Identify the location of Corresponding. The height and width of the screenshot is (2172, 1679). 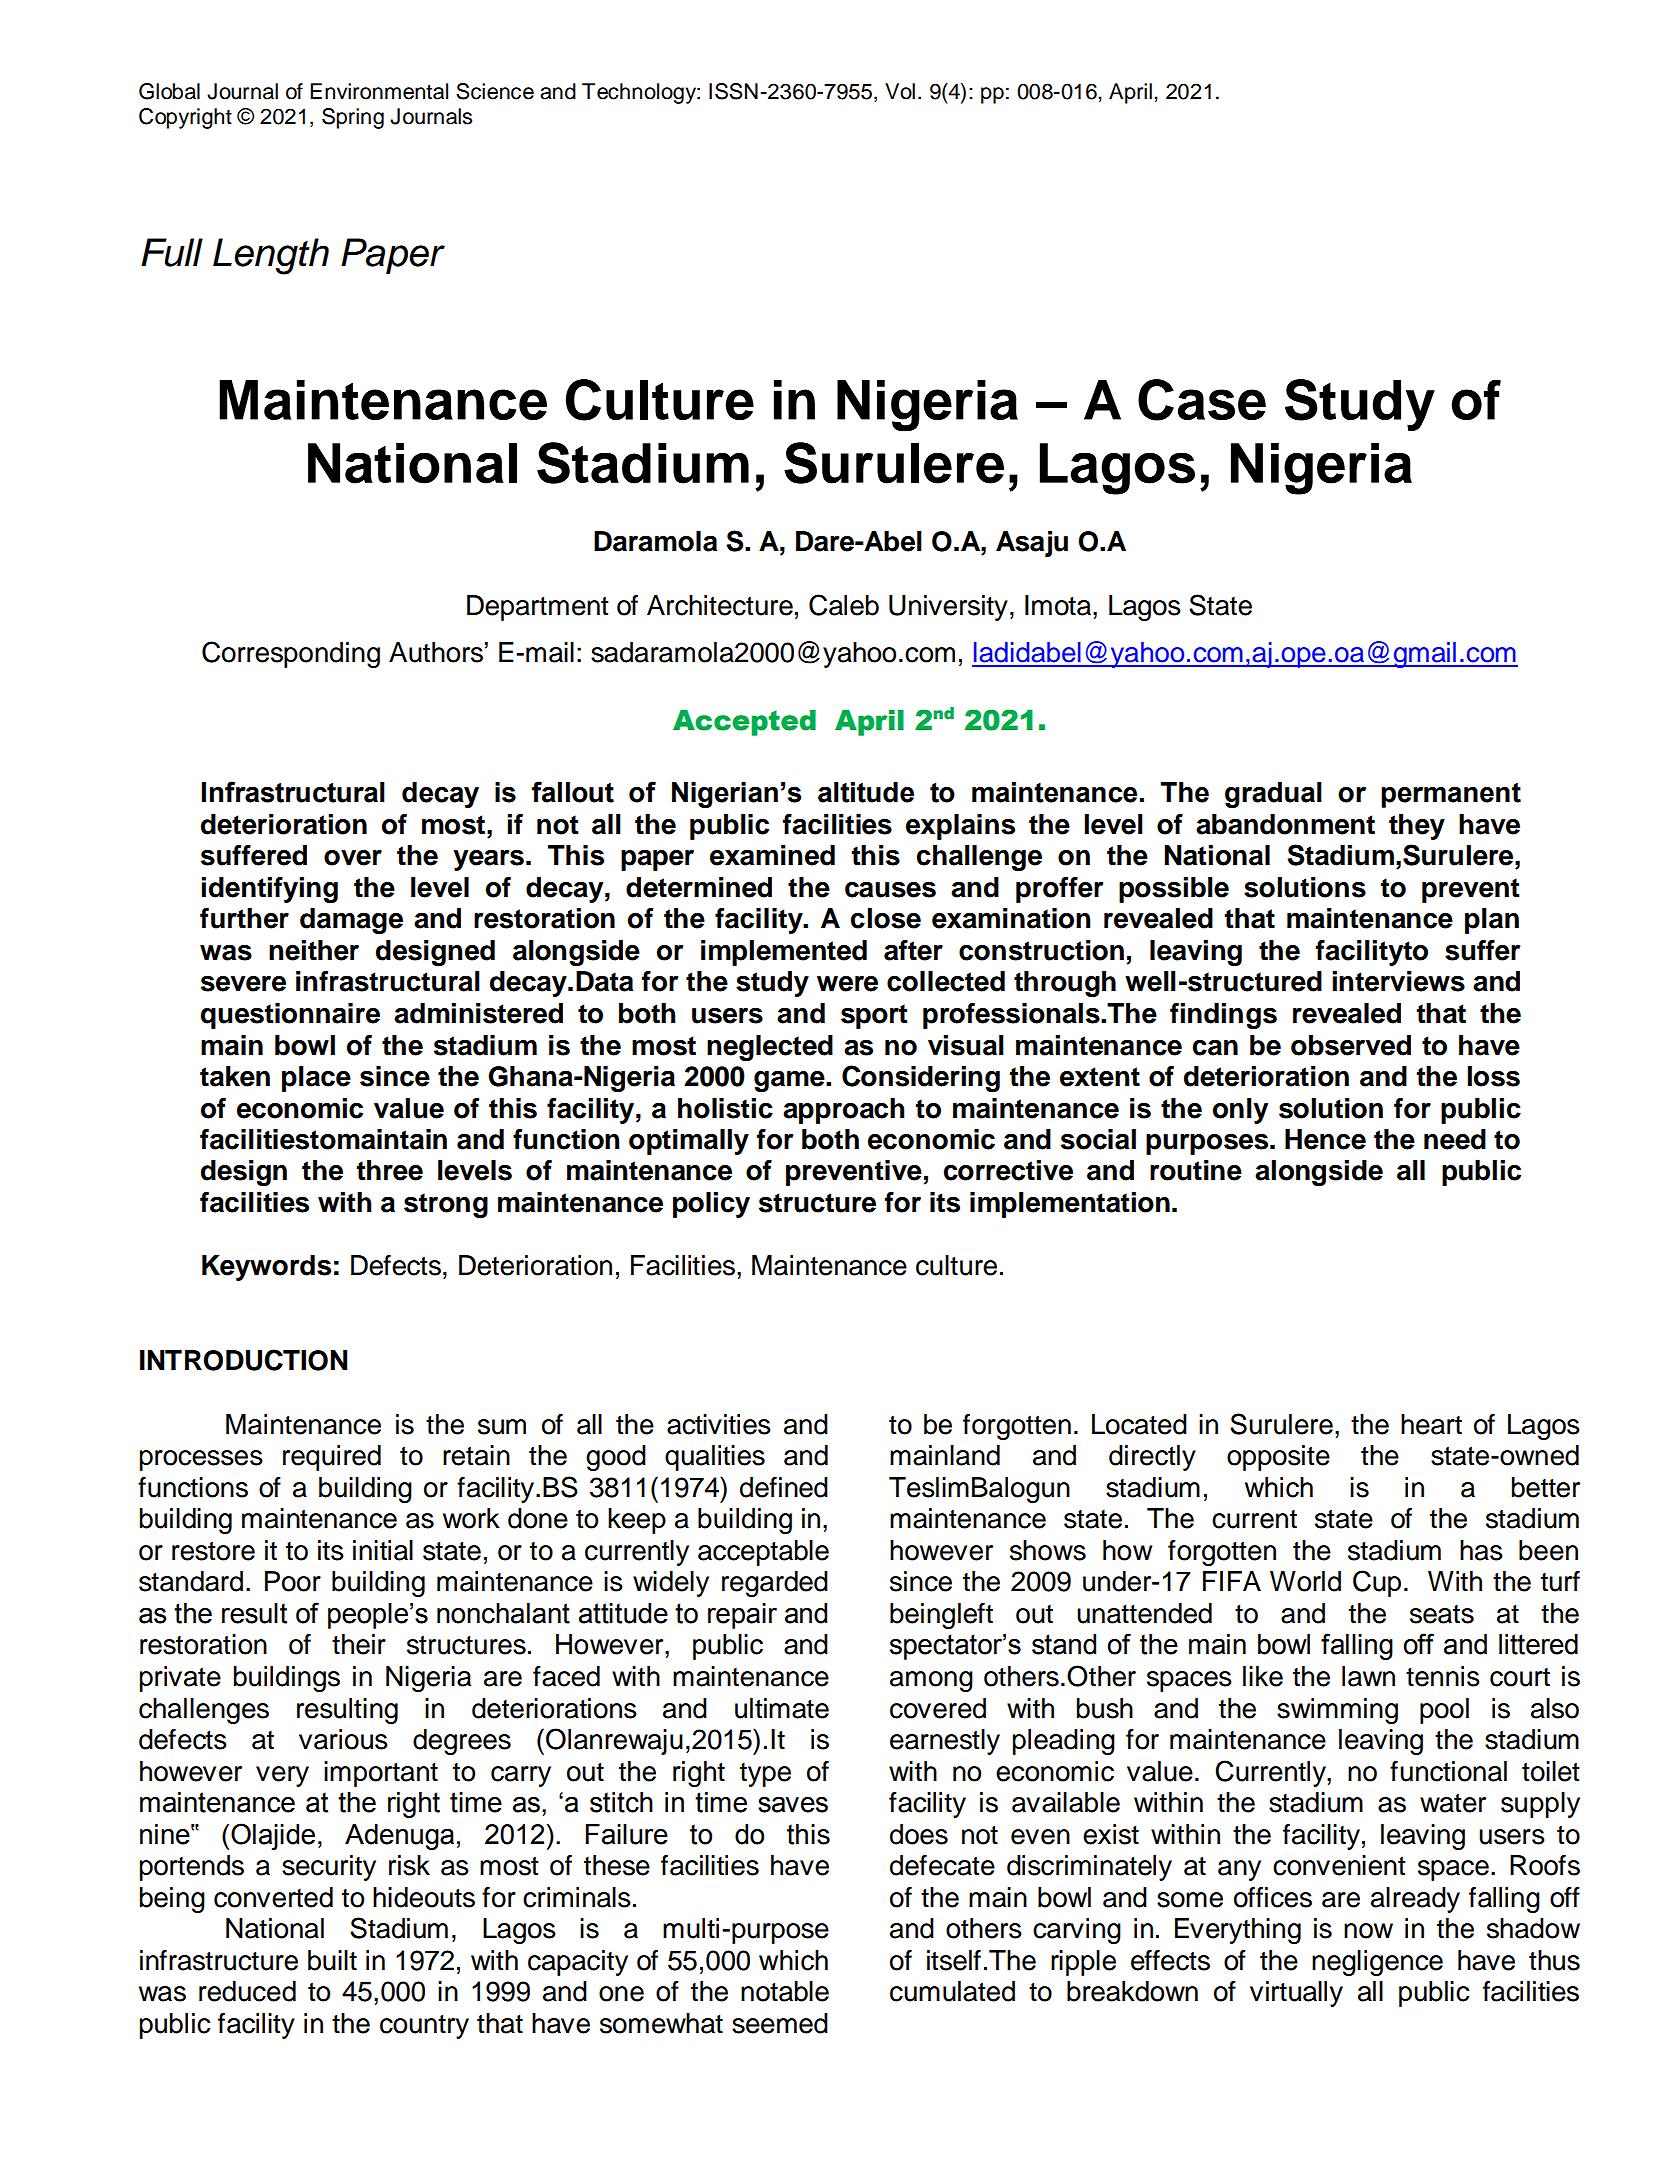
(291, 654).
